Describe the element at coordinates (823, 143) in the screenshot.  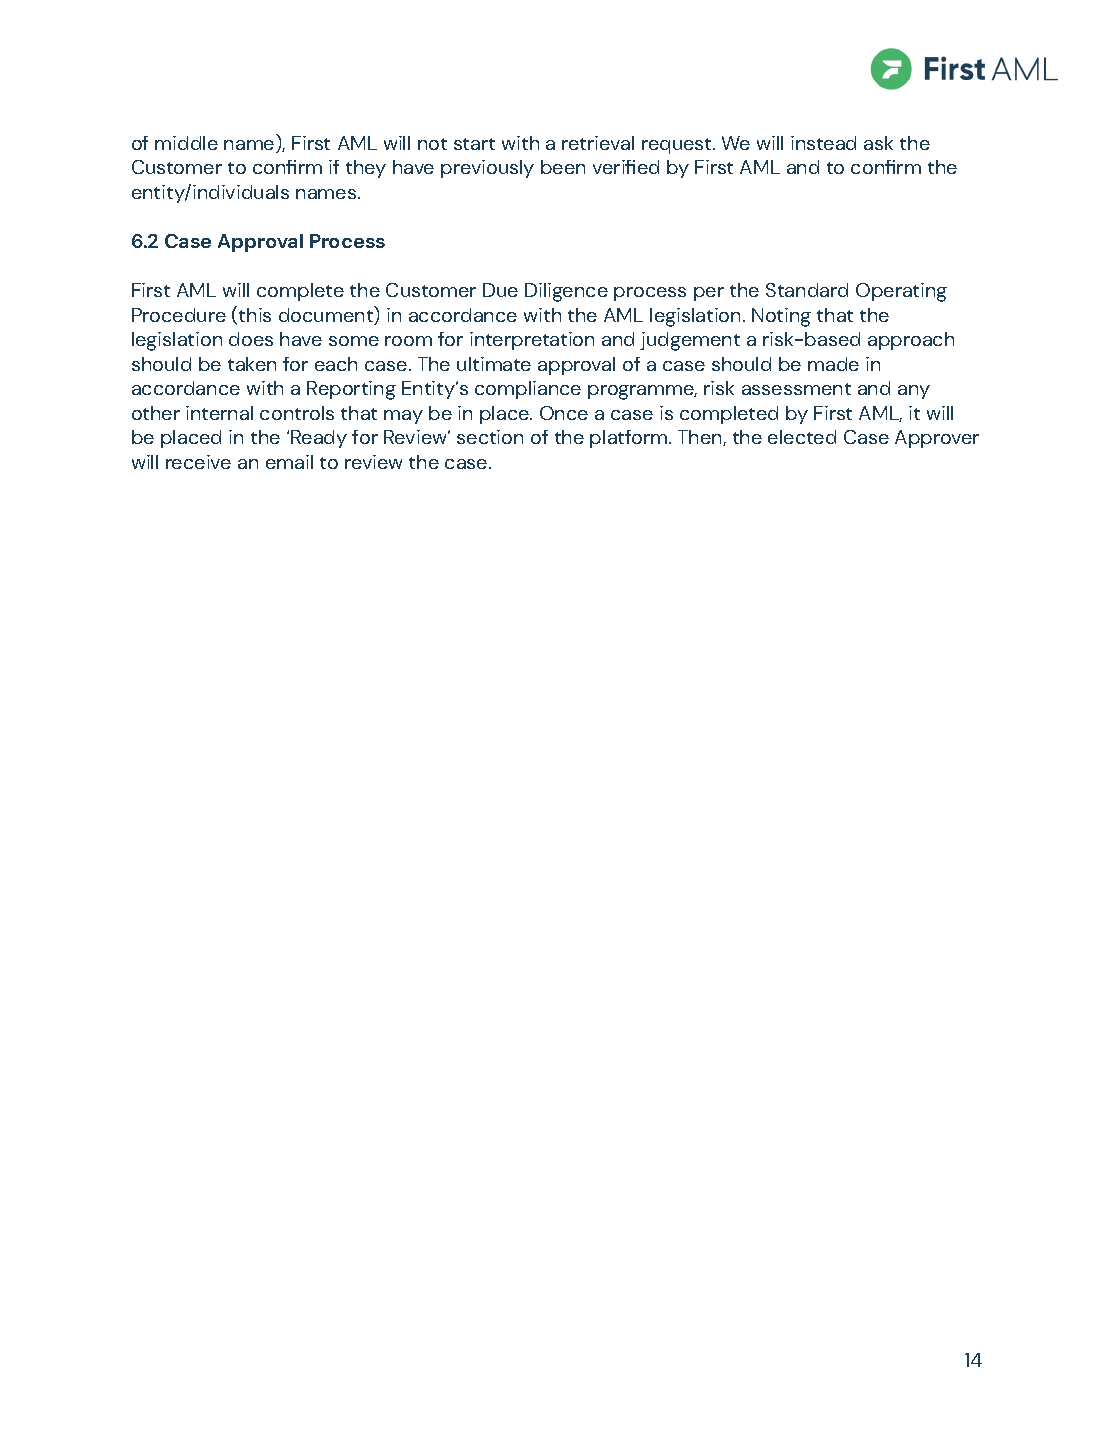
I see `instead` at that location.
